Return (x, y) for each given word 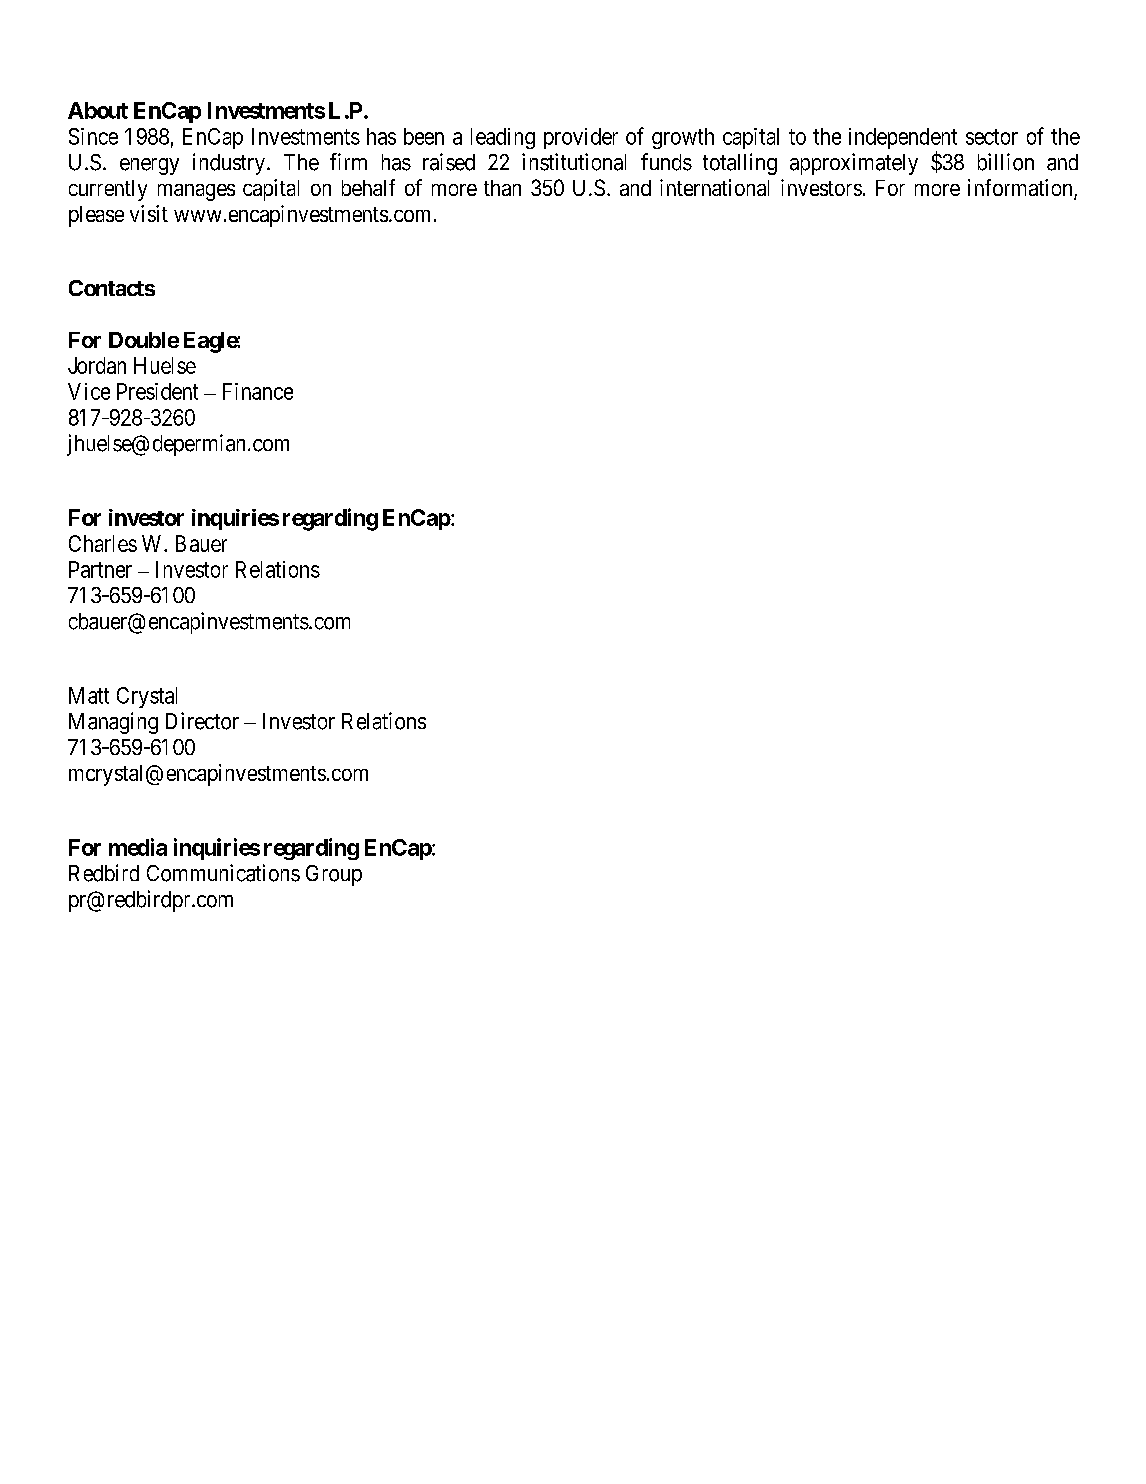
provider (581, 138)
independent (903, 140)
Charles (103, 543)
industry (229, 164)
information (1021, 189)
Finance (258, 391)
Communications (223, 873)
